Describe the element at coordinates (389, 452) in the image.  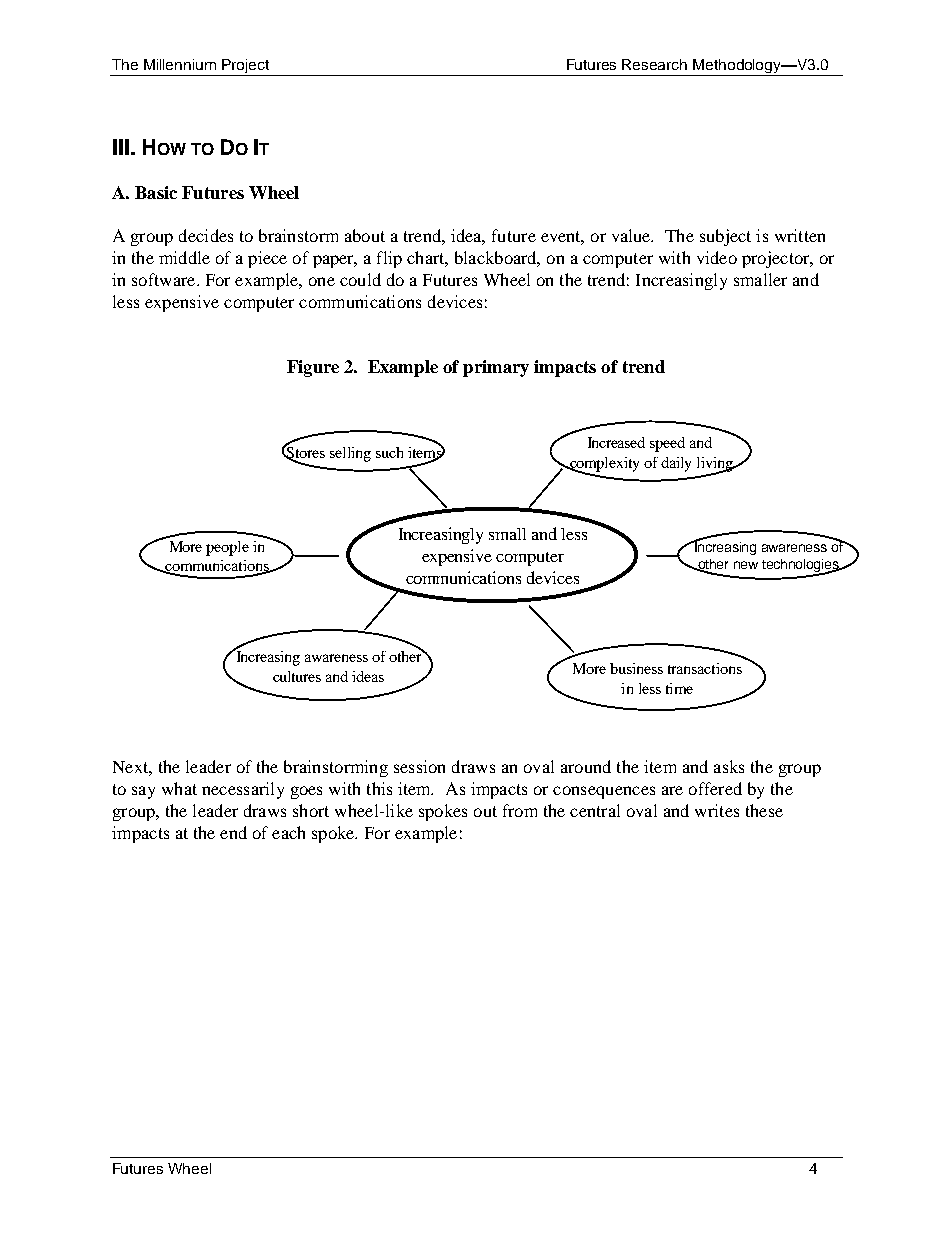
I see `such` at that location.
